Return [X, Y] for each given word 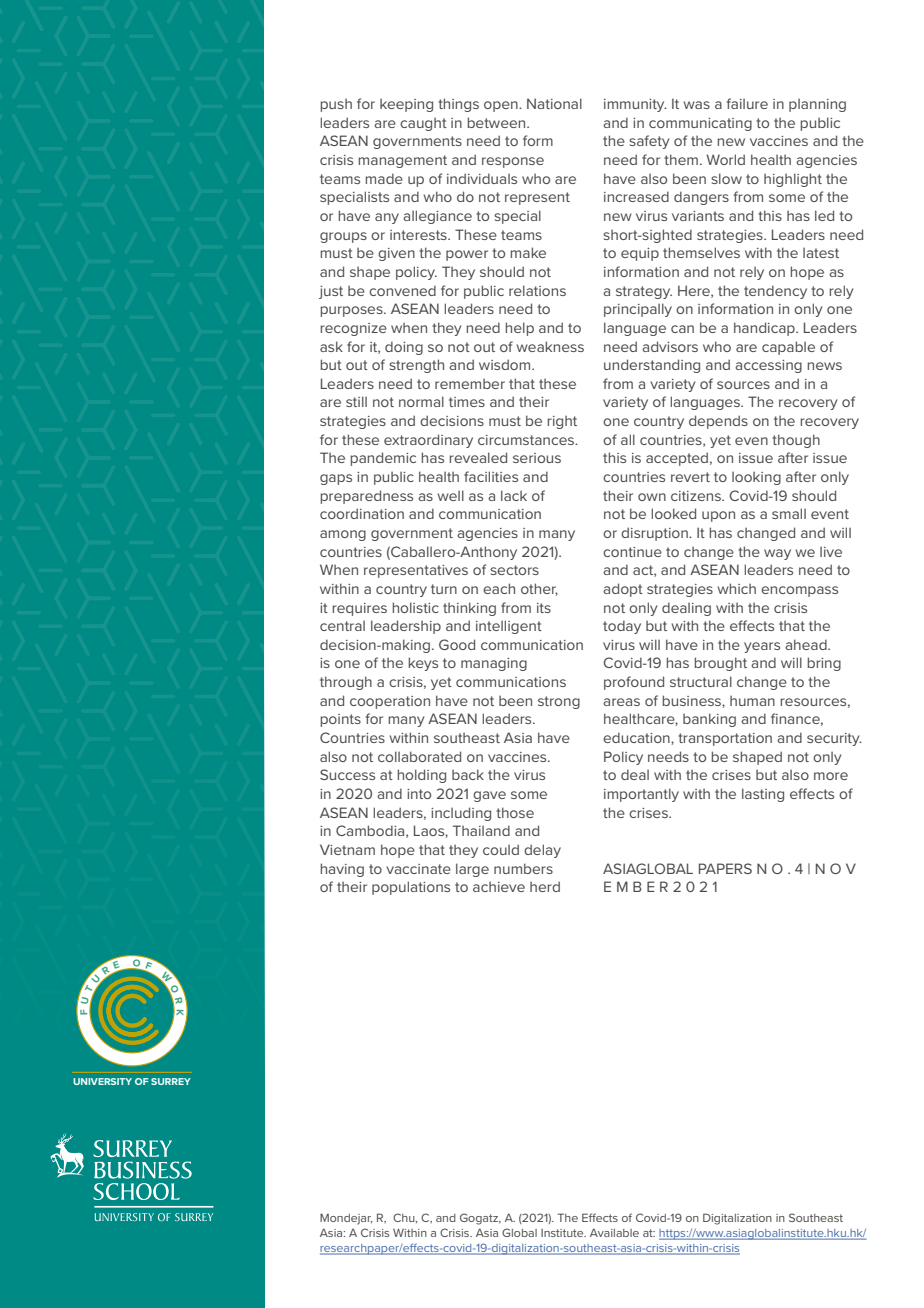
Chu [405, 1218]
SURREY [171, 1081]
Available [614, 1232]
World [725, 159]
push [336, 105]
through [346, 683]
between [497, 122]
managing [494, 664]
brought [720, 664]
